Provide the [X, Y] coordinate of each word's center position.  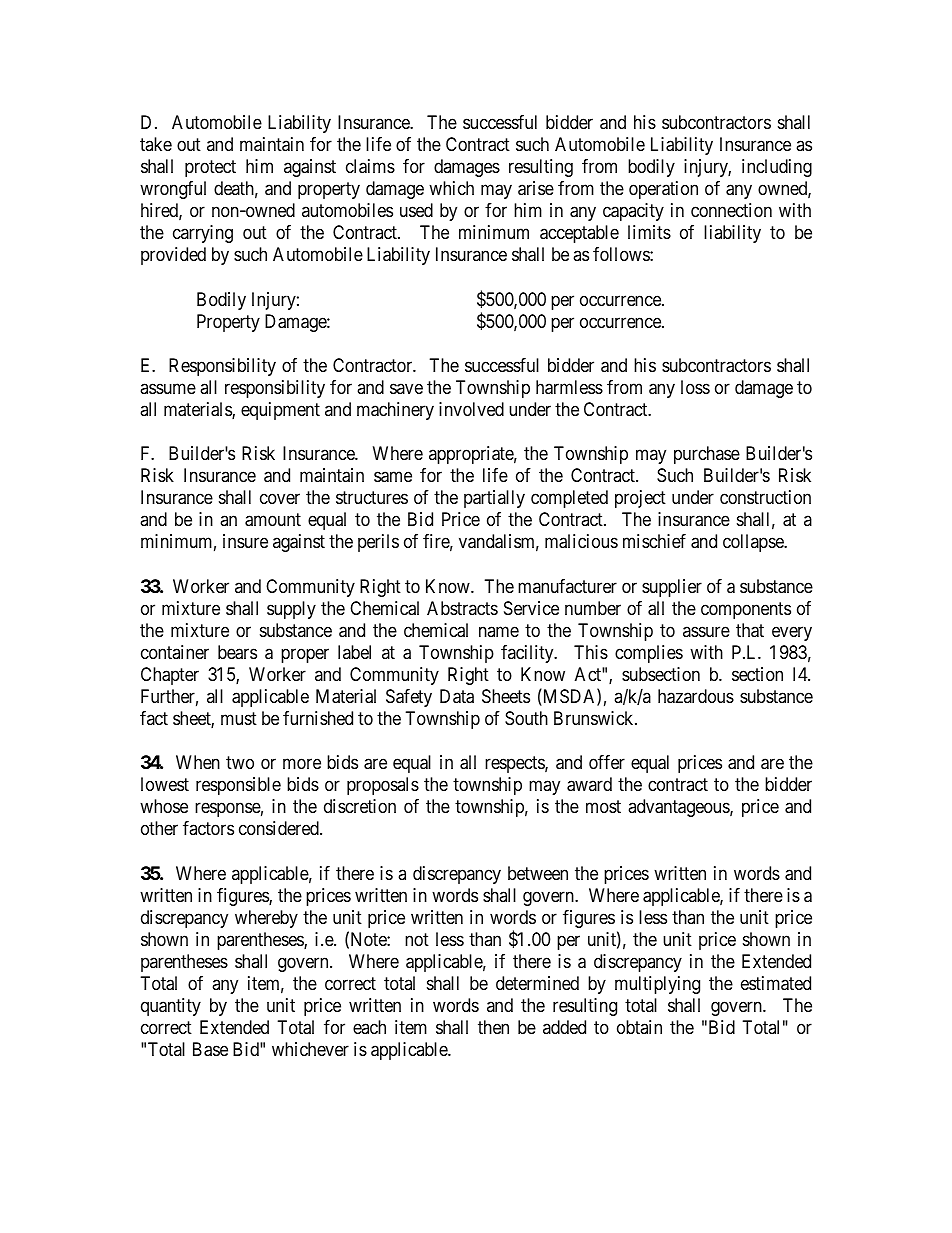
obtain [639, 1027]
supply [291, 610]
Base [210, 1049]
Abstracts [462, 608]
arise [536, 188]
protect [210, 168]
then [493, 1027]
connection [731, 210]
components [746, 610]
